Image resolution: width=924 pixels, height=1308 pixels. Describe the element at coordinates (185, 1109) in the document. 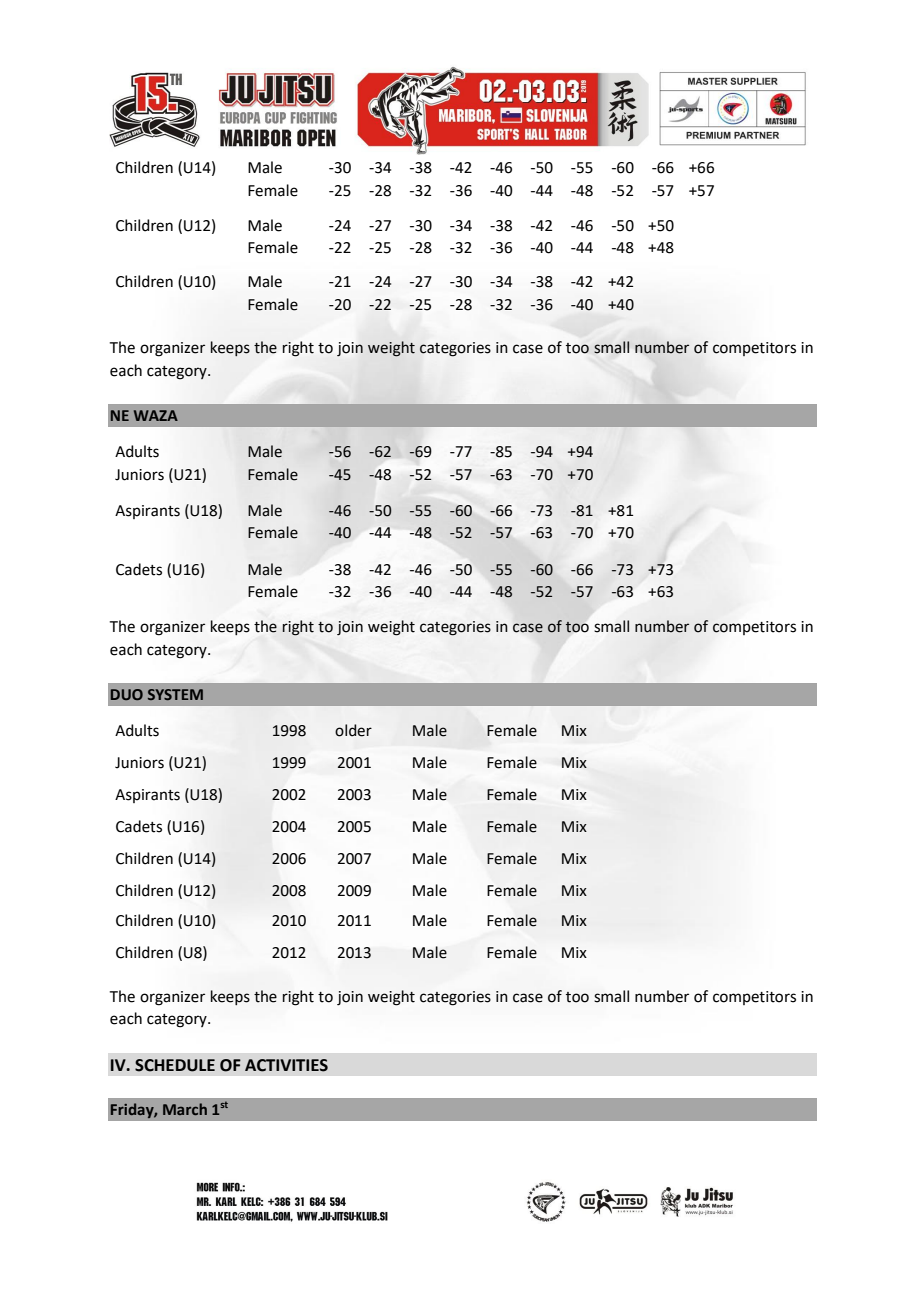

I see `March` at that location.
